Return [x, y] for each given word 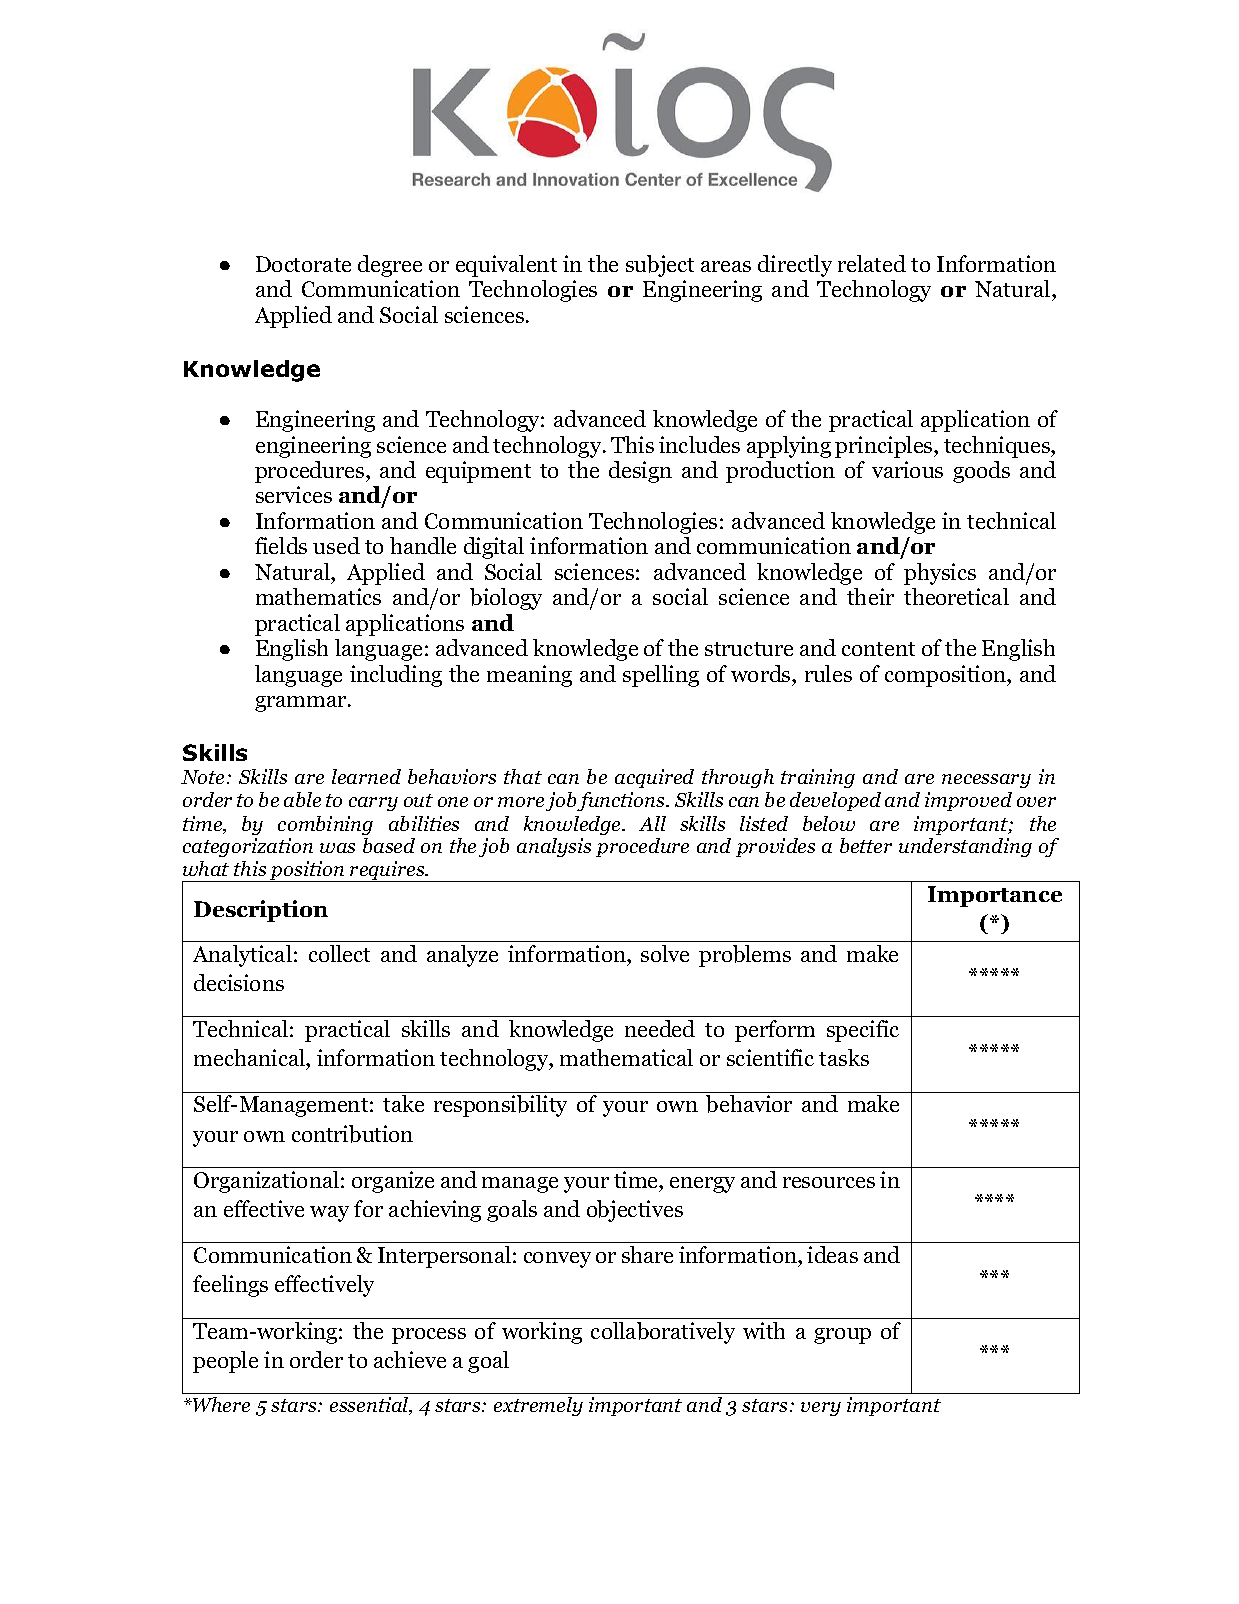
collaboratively [663, 1333]
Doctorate [303, 264]
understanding [965, 847]
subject [660, 266]
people [225, 1362]
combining [325, 825]
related [872, 263]
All [652, 823]
